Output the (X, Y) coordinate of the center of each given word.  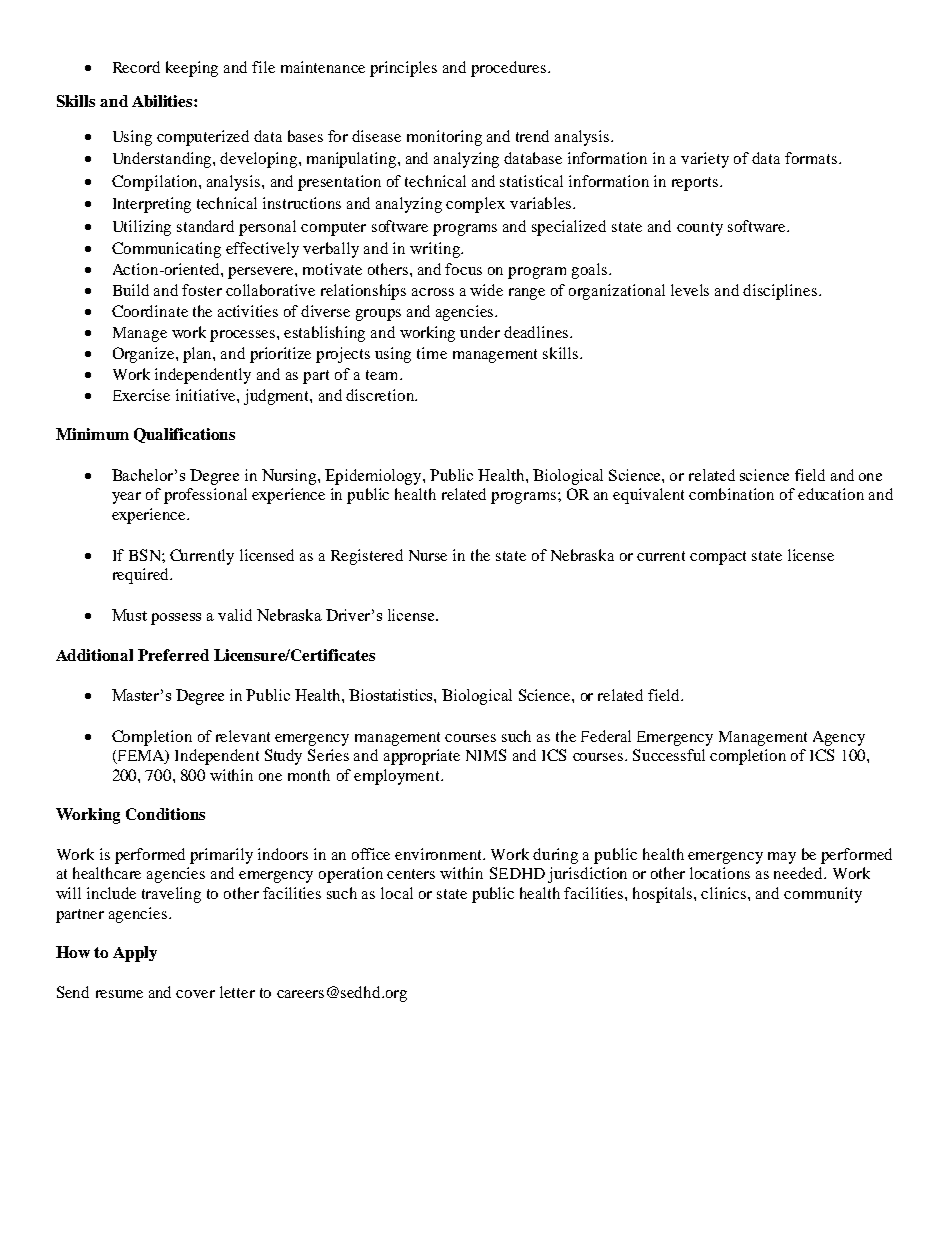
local (397, 893)
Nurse (428, 555)
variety (705, 160)
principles (403, 69)
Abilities (163, 101)
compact (718, 558)
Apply (135, 954)
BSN (146, 555)
